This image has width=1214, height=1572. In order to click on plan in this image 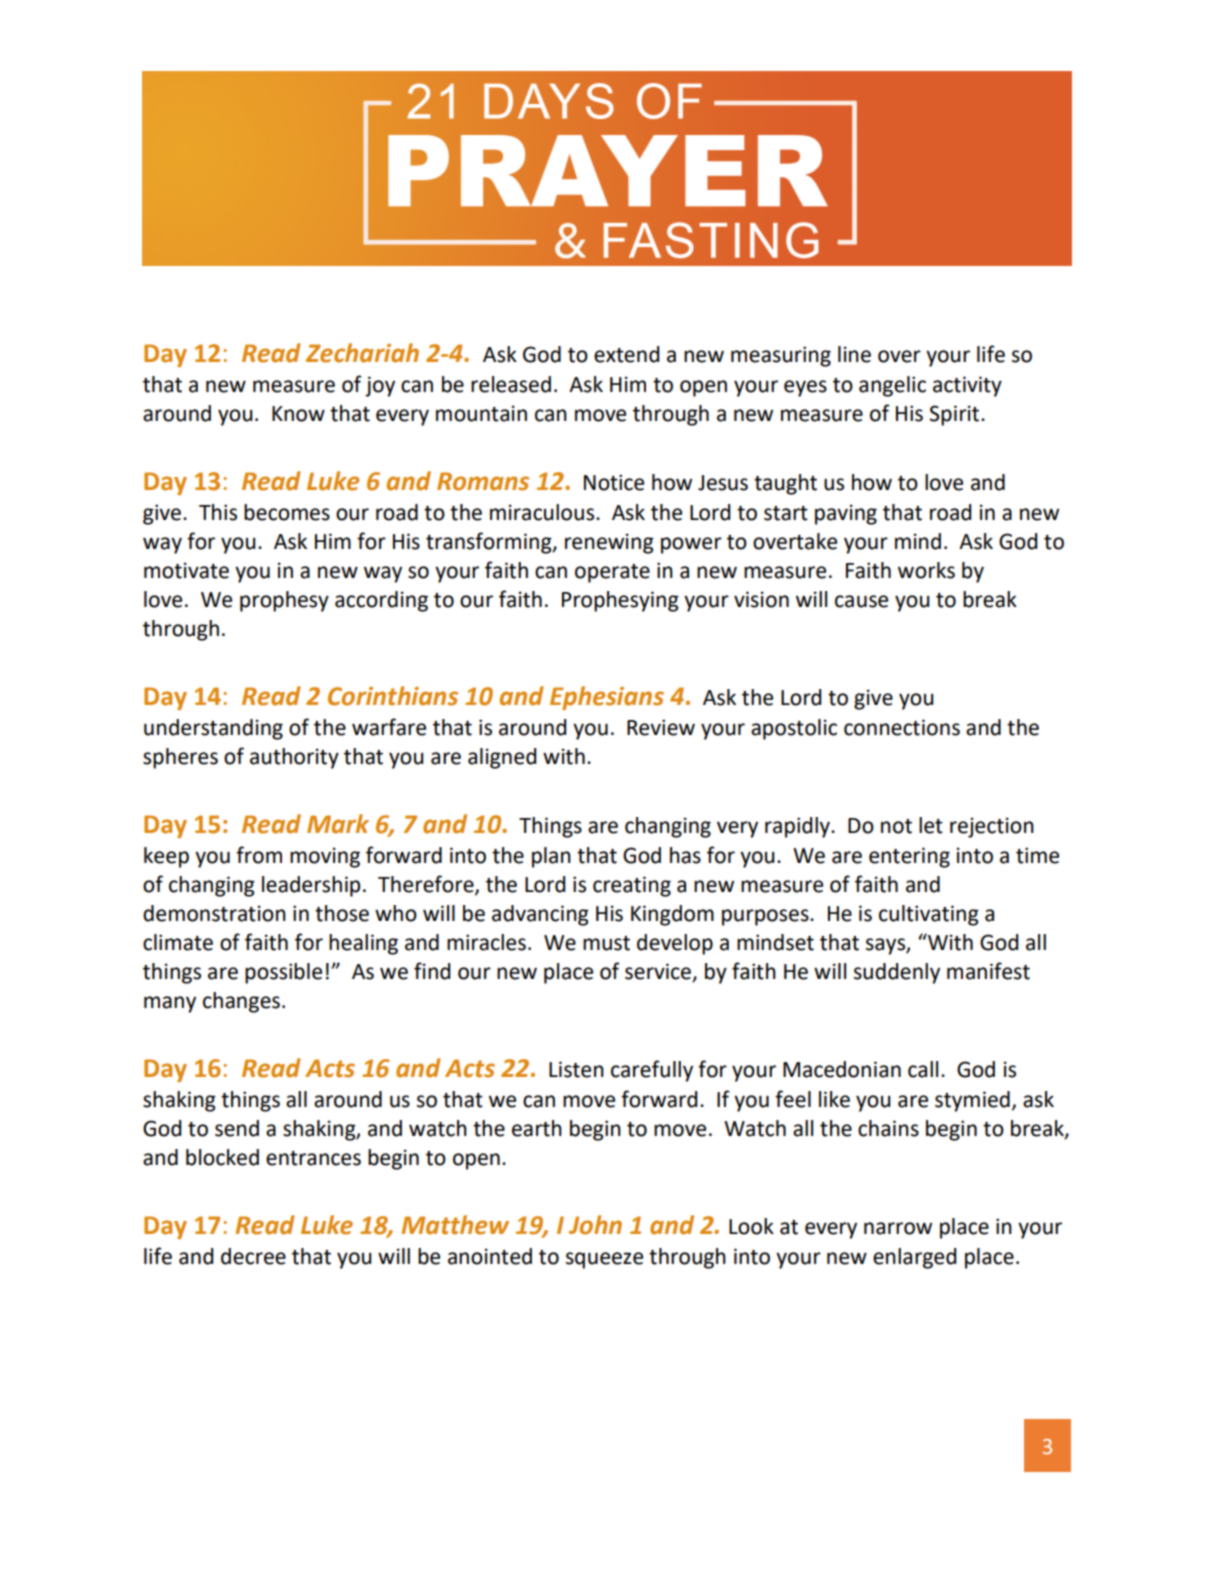, I will do `click(551, 857)`.
